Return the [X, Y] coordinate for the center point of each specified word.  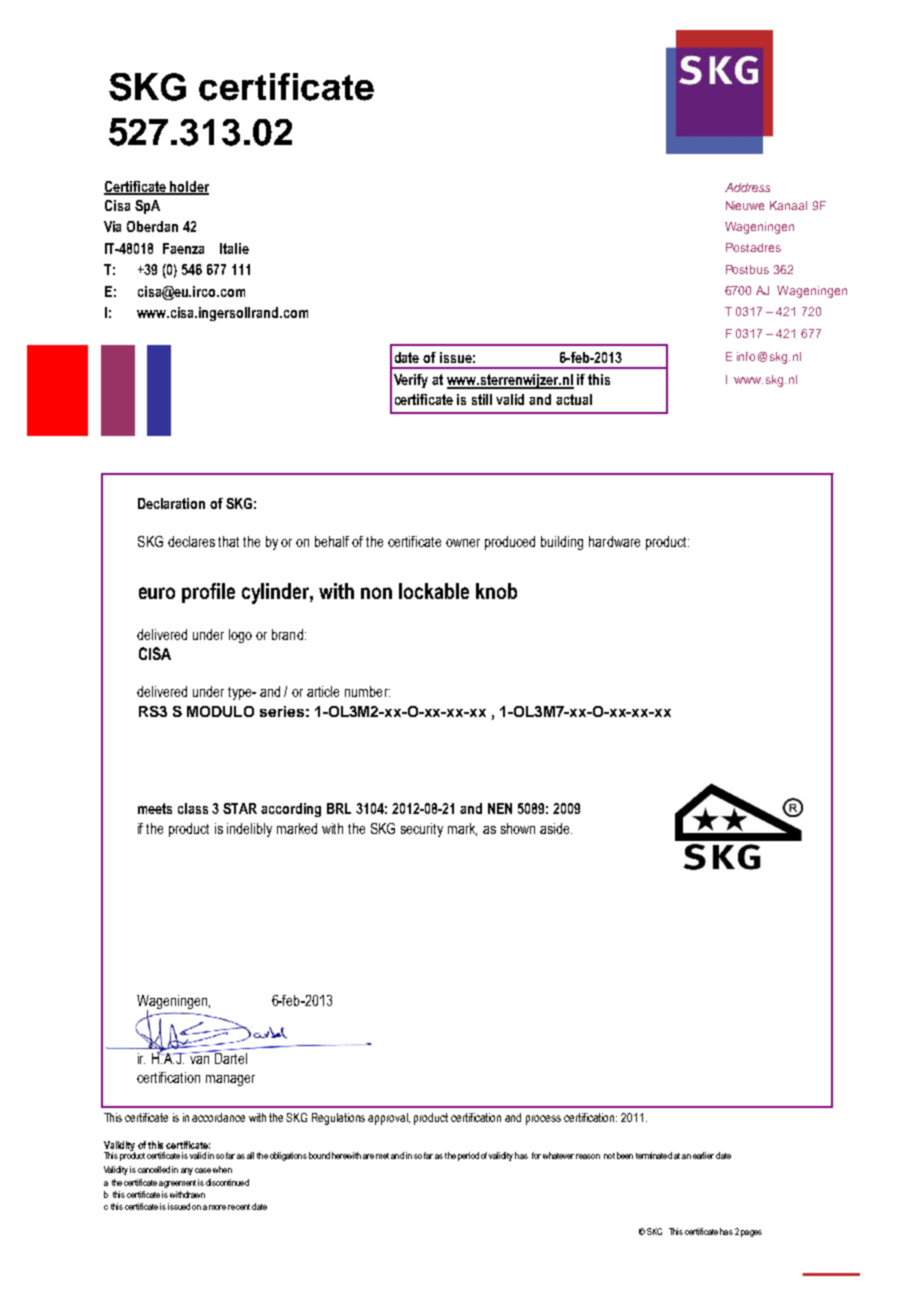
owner [463, 543]
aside [556, 828]
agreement [177, 1184]
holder [189, 187]
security [422, 830]
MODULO [220, 711]
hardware [614, 541]
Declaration [171, 503]
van [199, 1060]
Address [747, 187]
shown [518, 828]
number [367, 691]
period [468, 1156]
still [482, 399]
